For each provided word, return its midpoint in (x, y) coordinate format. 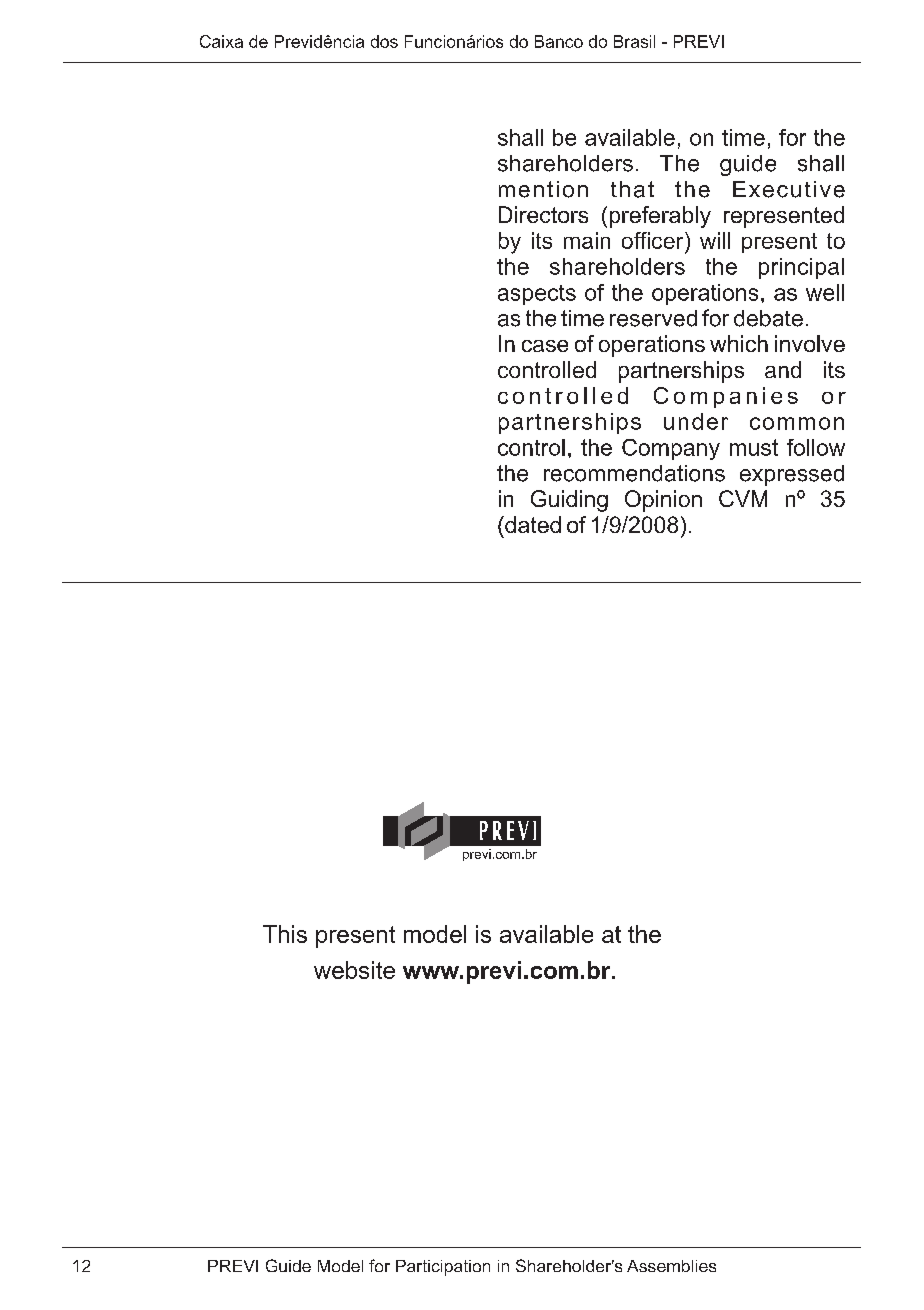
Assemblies (671, 1266)
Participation (443, 1268)
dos (384, 41)
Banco (559, 41)
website (354, 970)
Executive (789, 189)
